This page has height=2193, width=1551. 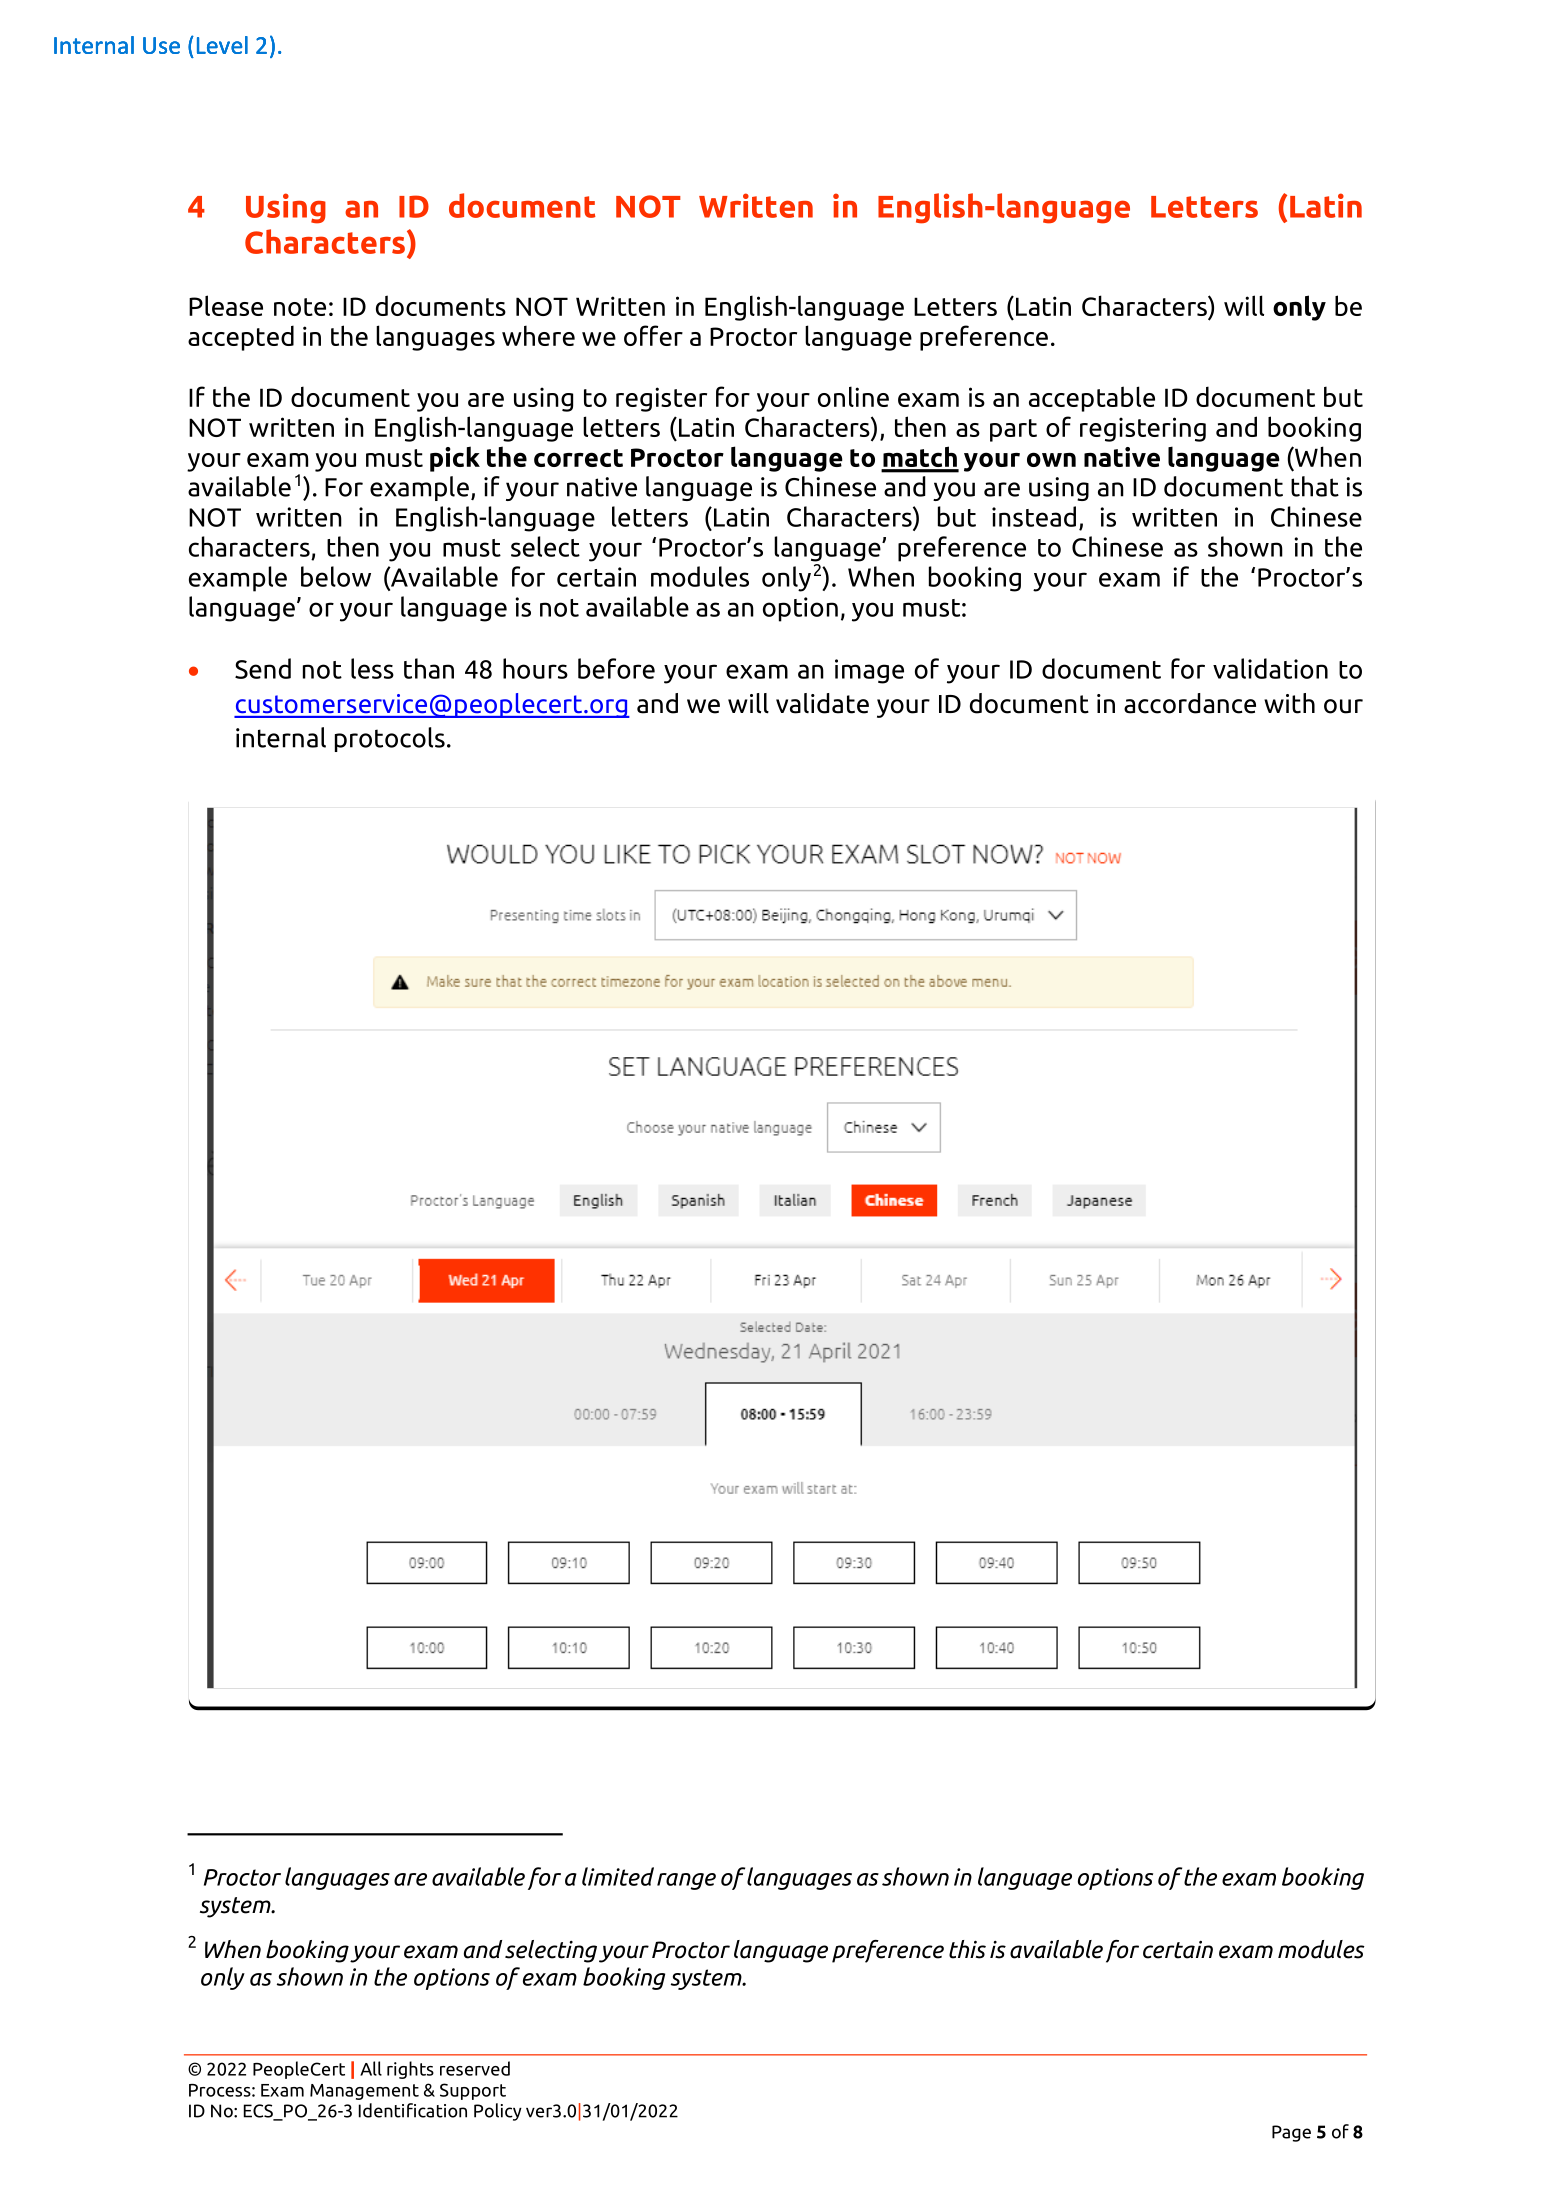 I want to click on Level, so click(x=222, y=45).
